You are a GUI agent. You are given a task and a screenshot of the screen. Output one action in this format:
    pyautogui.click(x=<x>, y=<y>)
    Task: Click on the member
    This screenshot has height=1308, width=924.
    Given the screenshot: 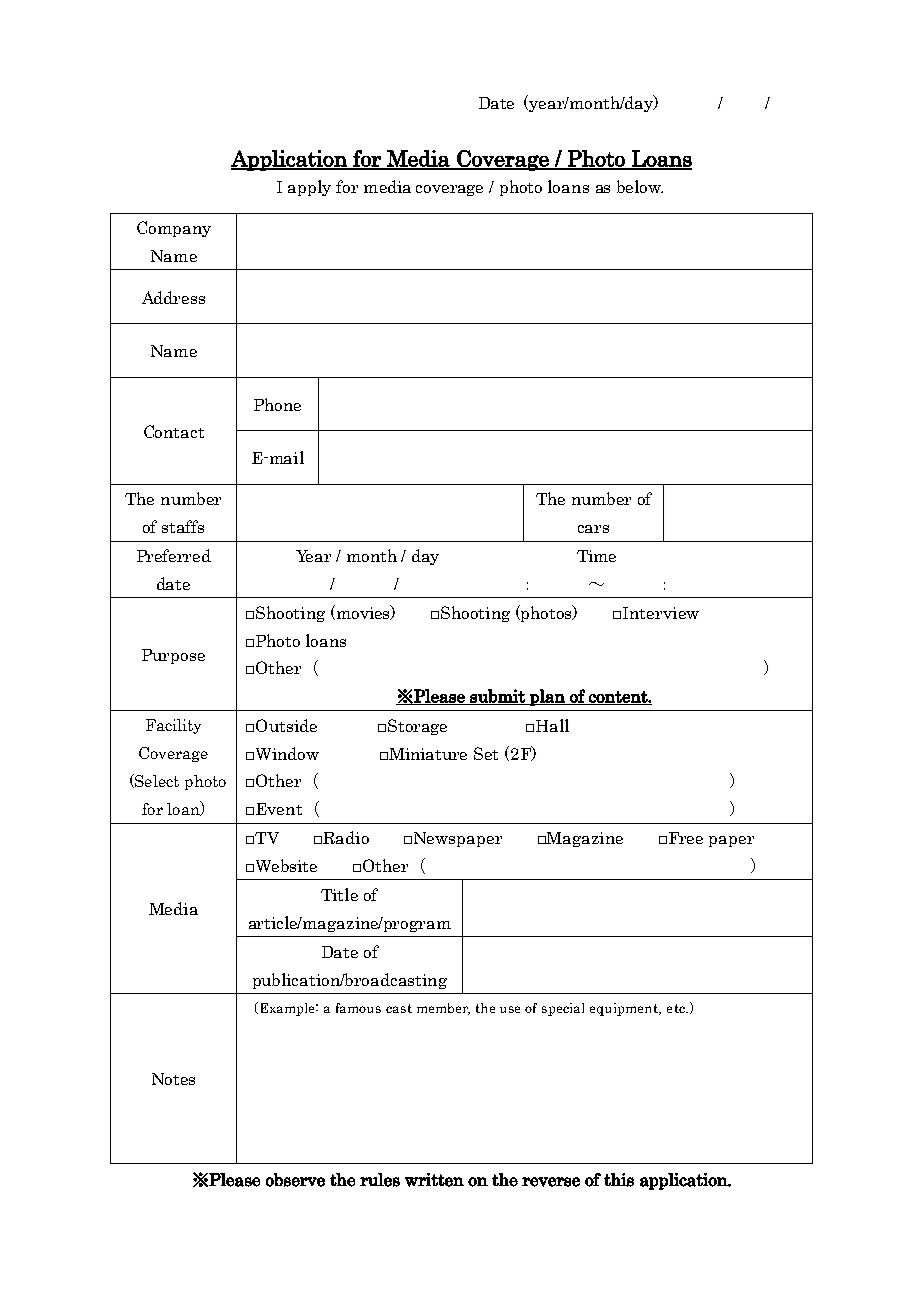 What is the action you would take?
    pyautogui.click(x=443, y=1009)
